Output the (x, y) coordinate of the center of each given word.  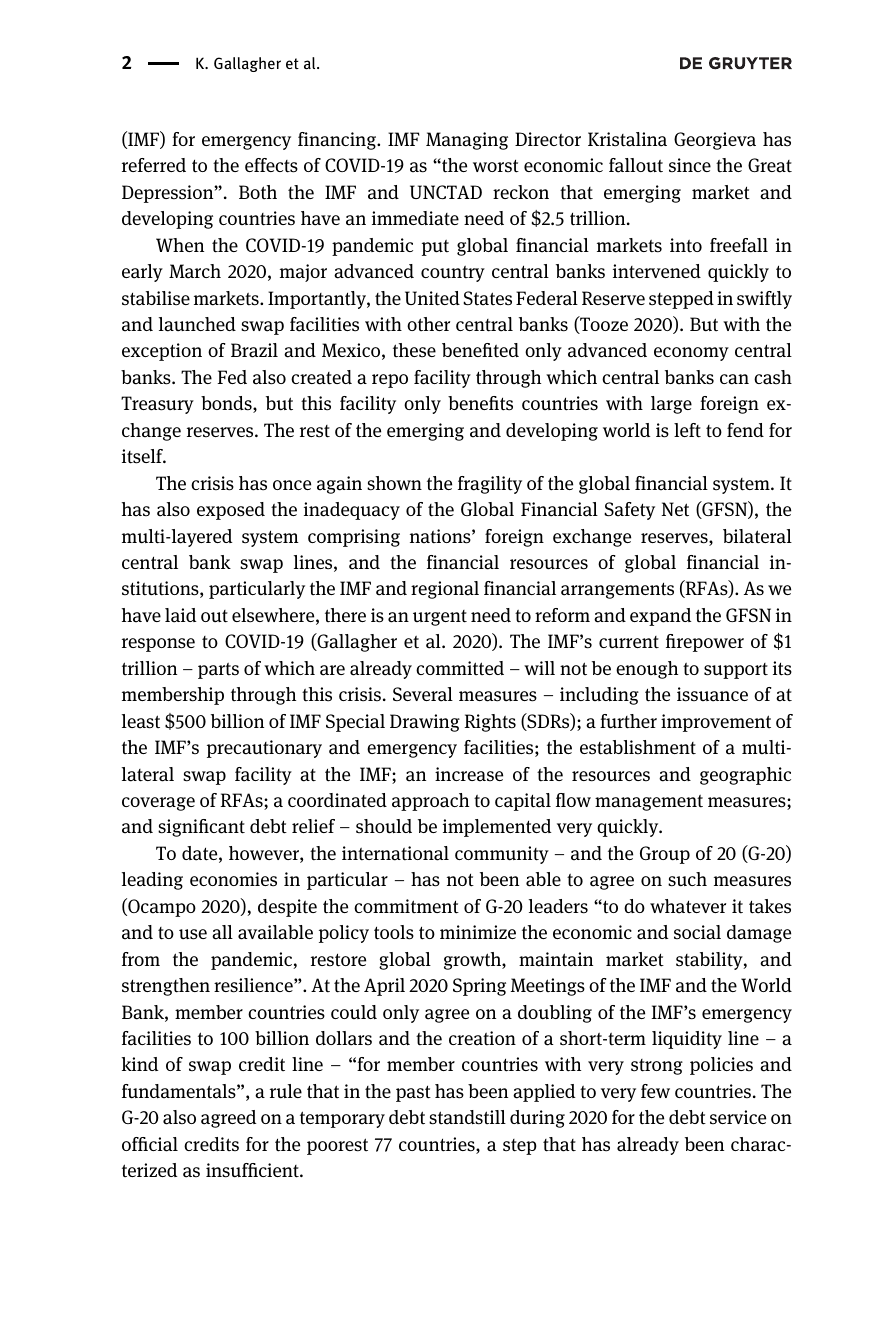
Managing (467, 141)
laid (180, 615)
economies (233, 879)
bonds (227, 404)
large (671, 405)
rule (286, 1091)
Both (258, 192)
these (414, 350)
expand (660, 617)
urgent (440, 618)
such (687, 879)
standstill (467, 1117)
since (690, 165)
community (502, 855)
